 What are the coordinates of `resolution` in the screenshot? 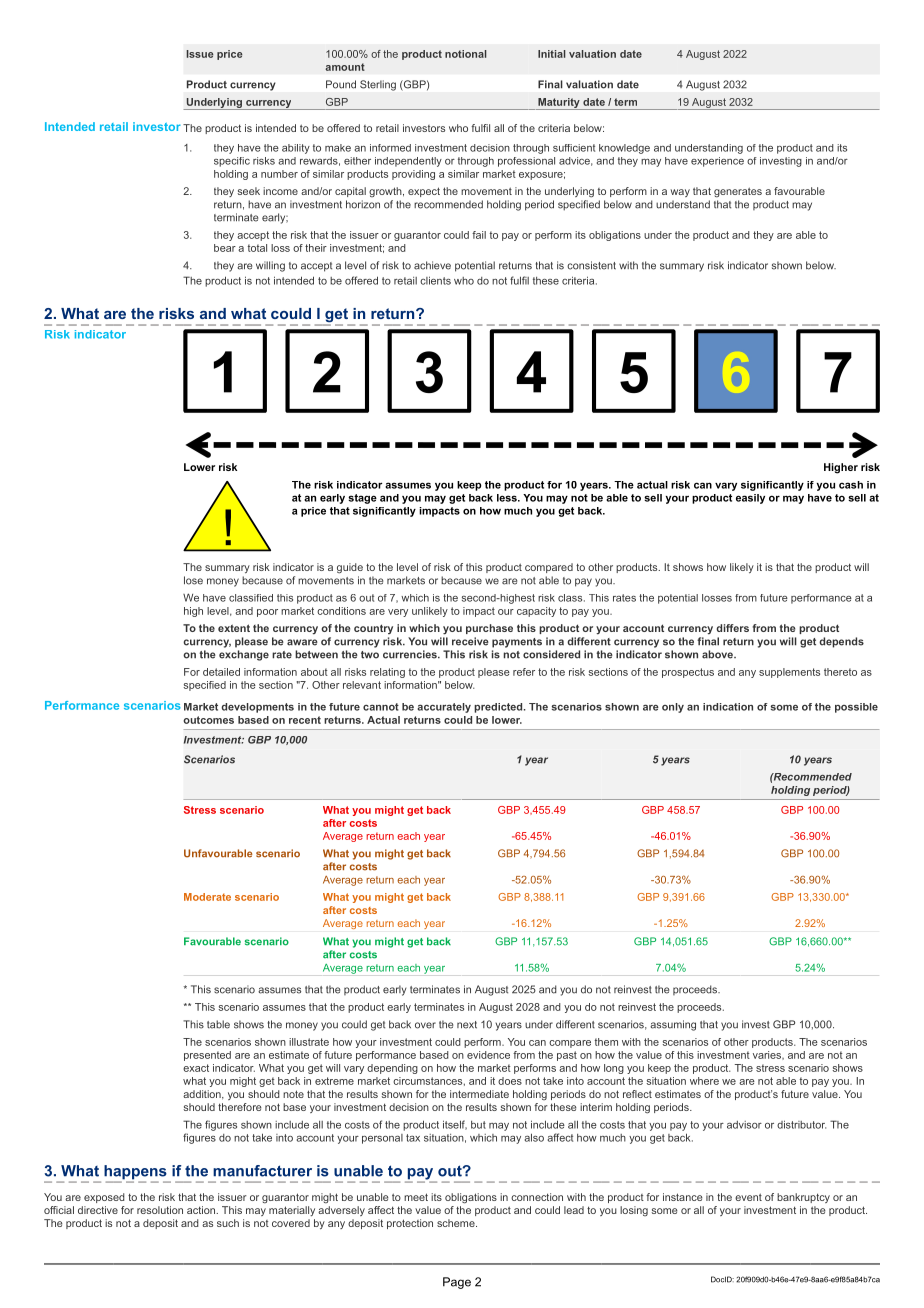 It's located at (160, 1210).
